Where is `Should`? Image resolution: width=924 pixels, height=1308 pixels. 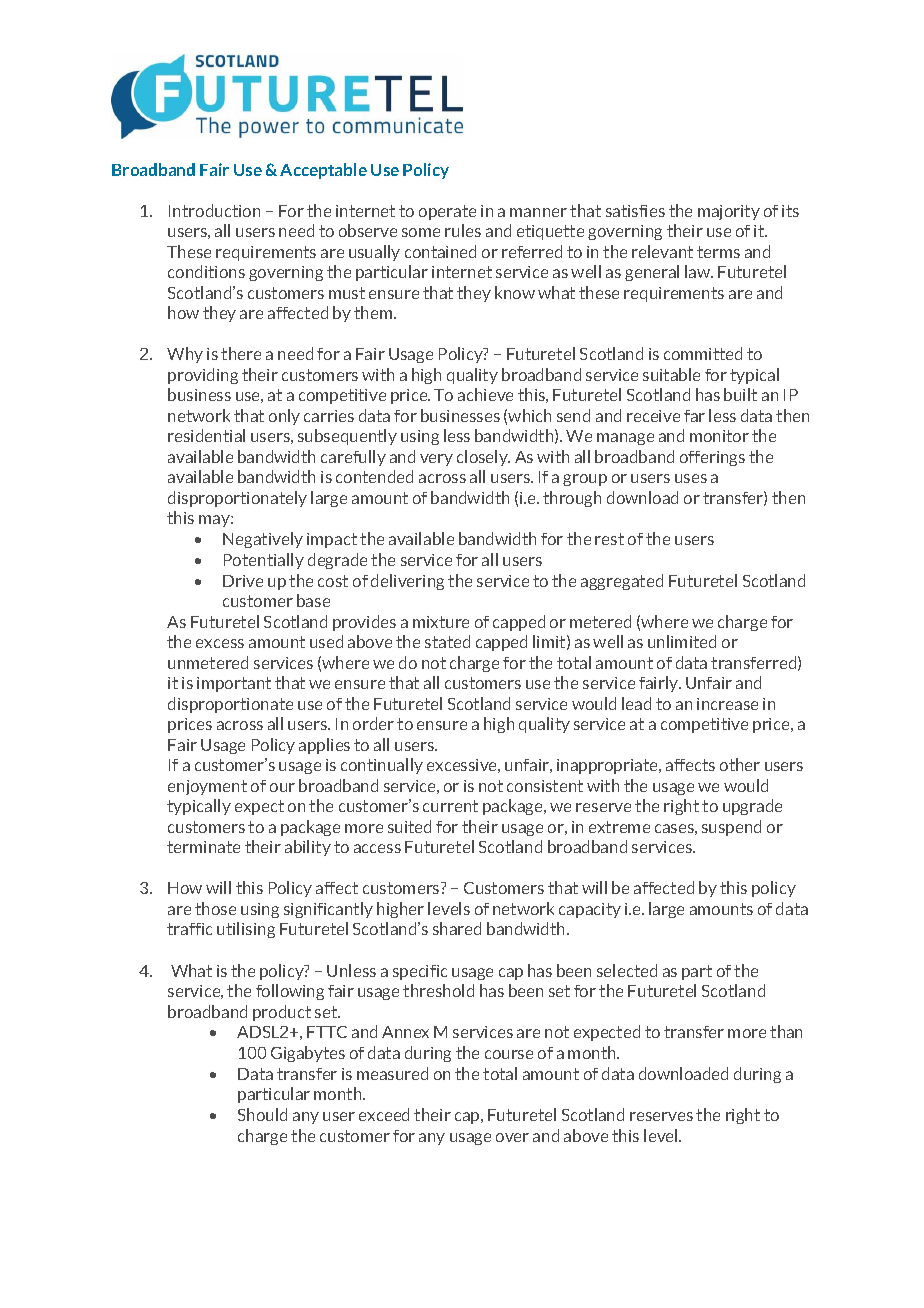
Should is located at coordinates (262, 1114).
